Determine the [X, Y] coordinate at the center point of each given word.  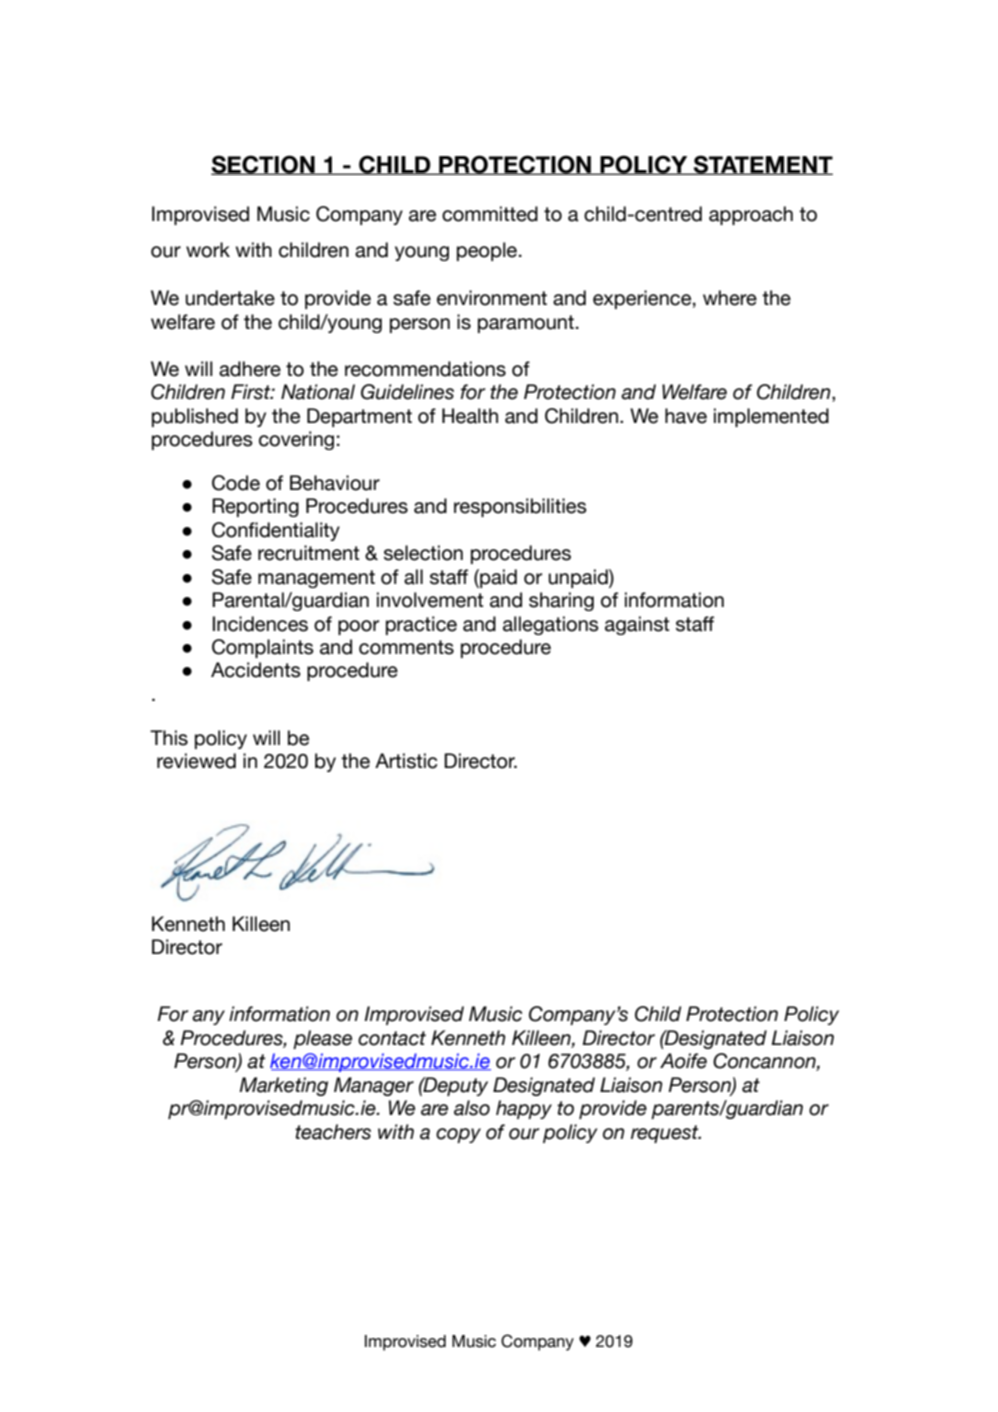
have [686, 416]
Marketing [283, 1086]
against [637, 625]
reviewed [196, 761]
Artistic [406, 761]
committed [490, 214]
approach [751, 215]
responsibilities [520, 507]
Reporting [255, 507]
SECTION [264, 165]
